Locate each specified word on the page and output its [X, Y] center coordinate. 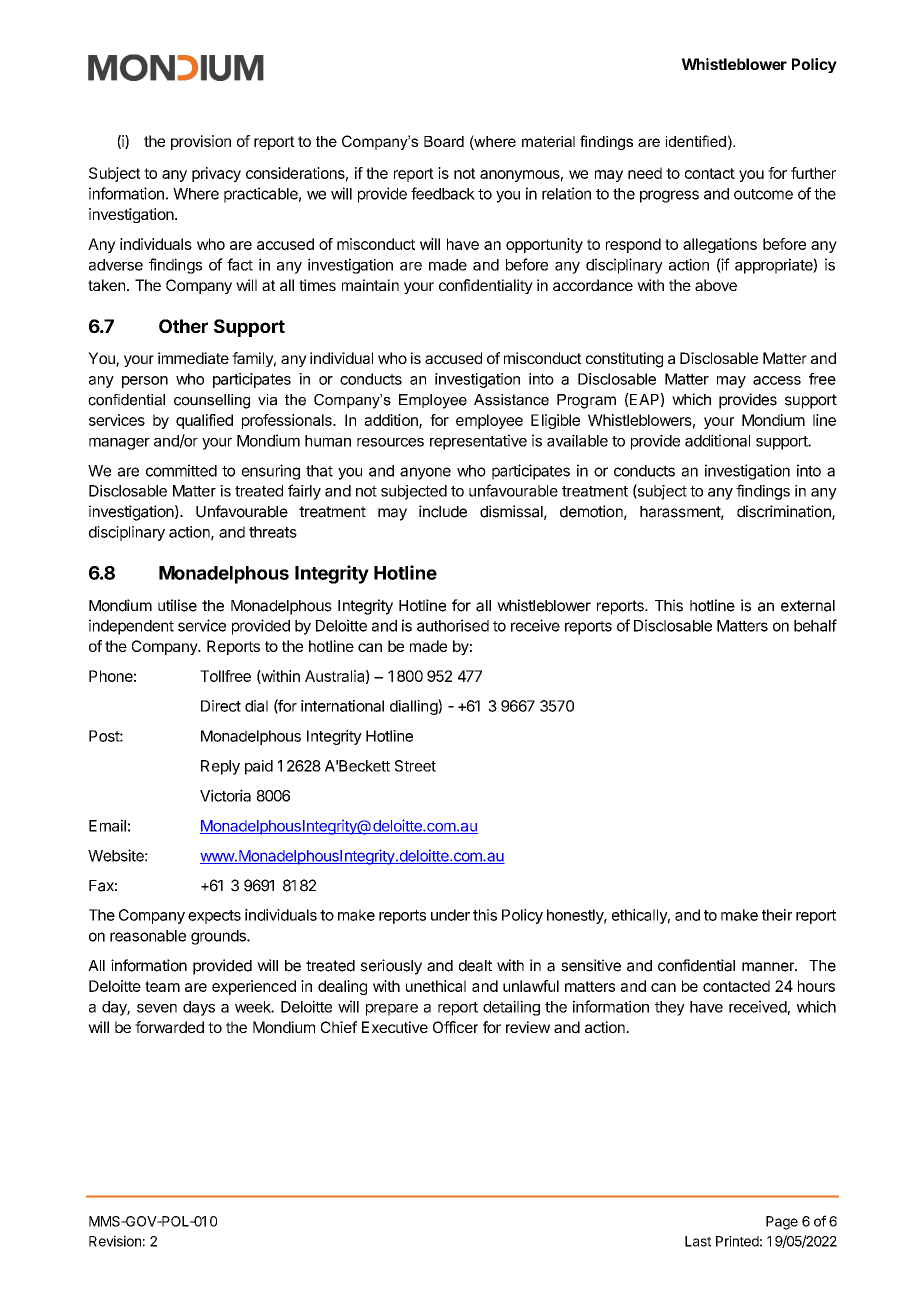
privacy [216, 174]
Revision [115, 1241]
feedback [443, 193]
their [777, 915]
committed [181, 470]
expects [214, 917]
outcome [763, 194]
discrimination [785, 512]
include [443, 511]
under [450, 915]
